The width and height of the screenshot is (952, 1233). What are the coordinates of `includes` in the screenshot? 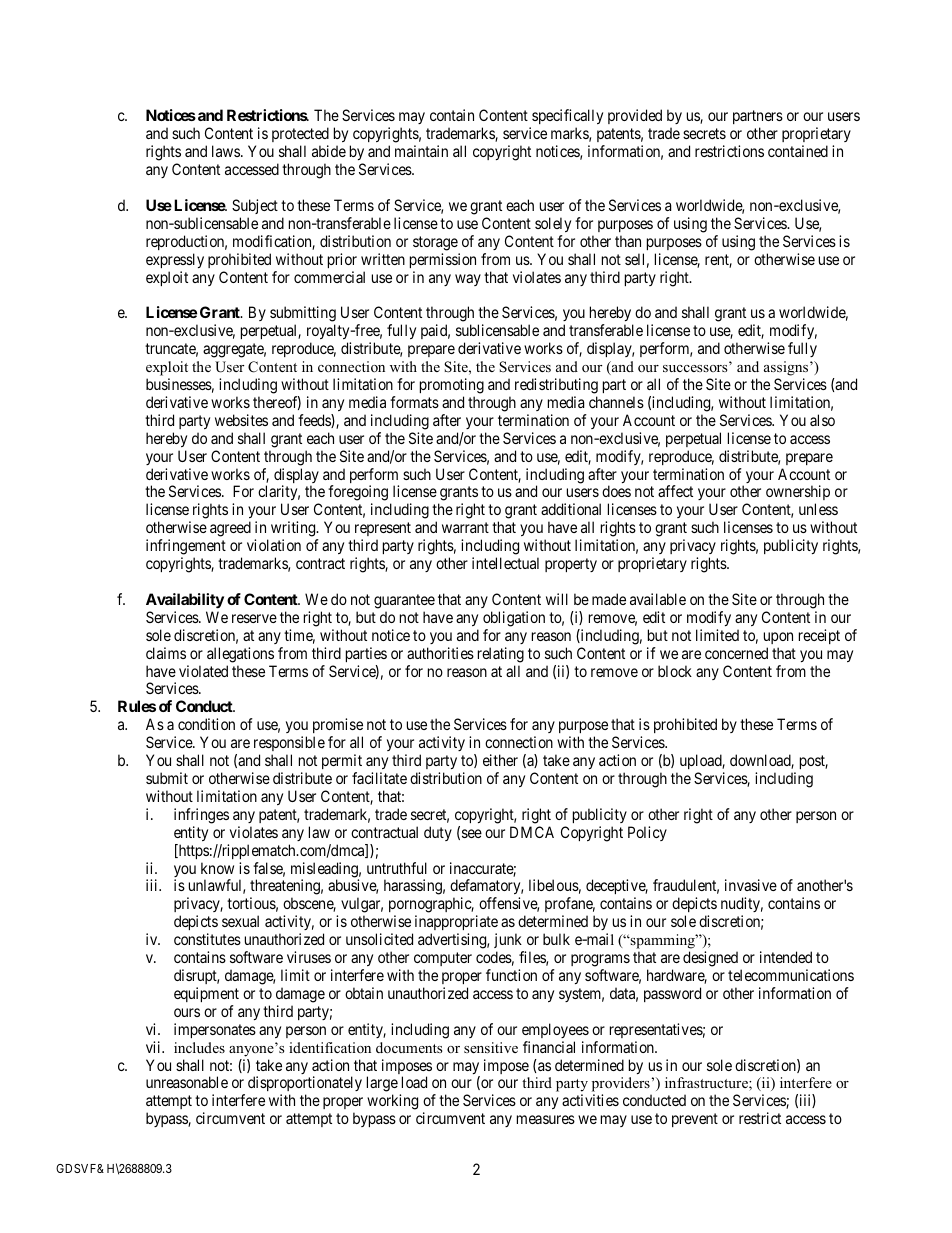 It's located at (199, 1047).
